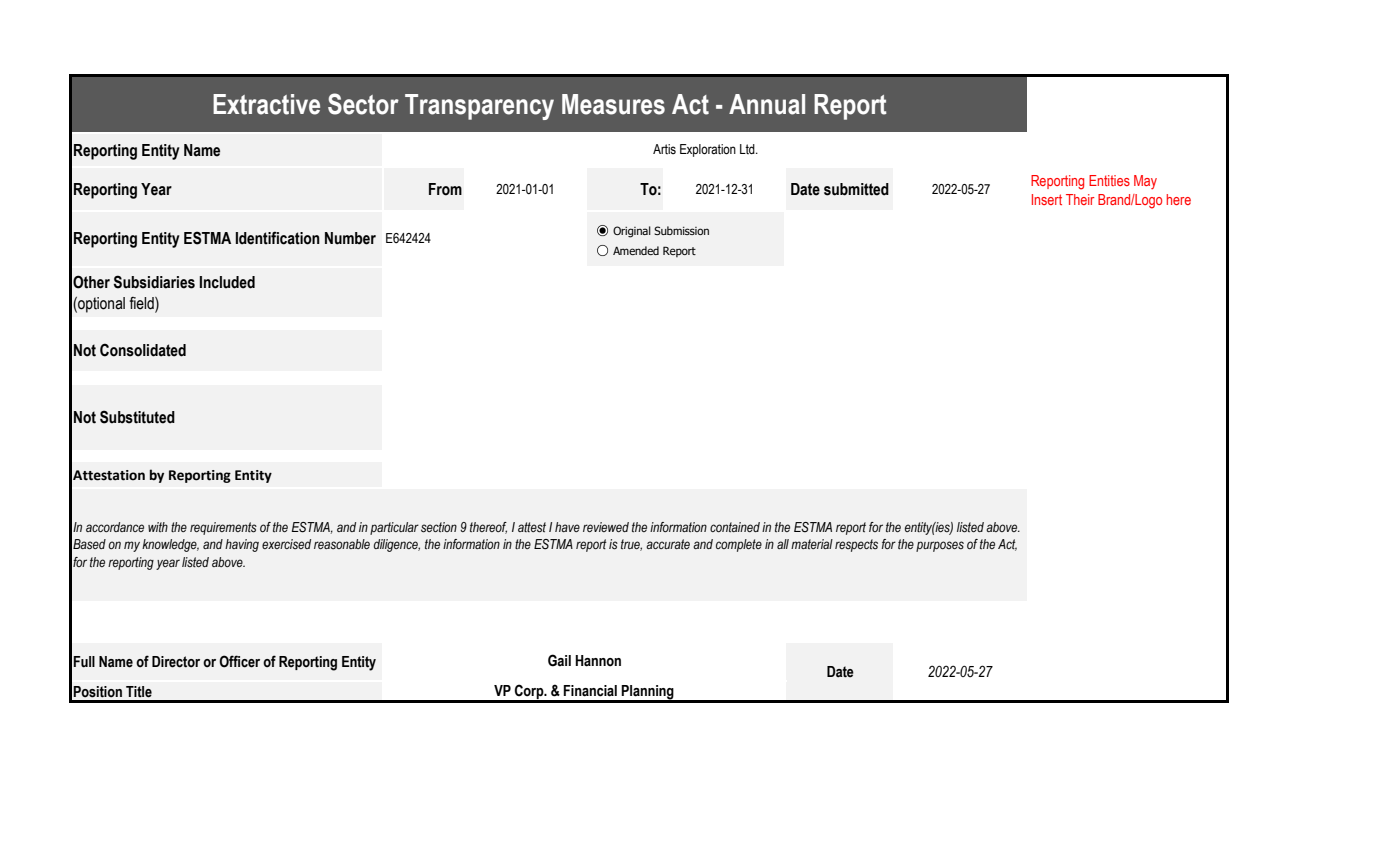 Image resolution: width=1400 pixels, height=850 pixels. Describe the element at coordinates (940, 546) in the page. I see `purposes` at that location.
